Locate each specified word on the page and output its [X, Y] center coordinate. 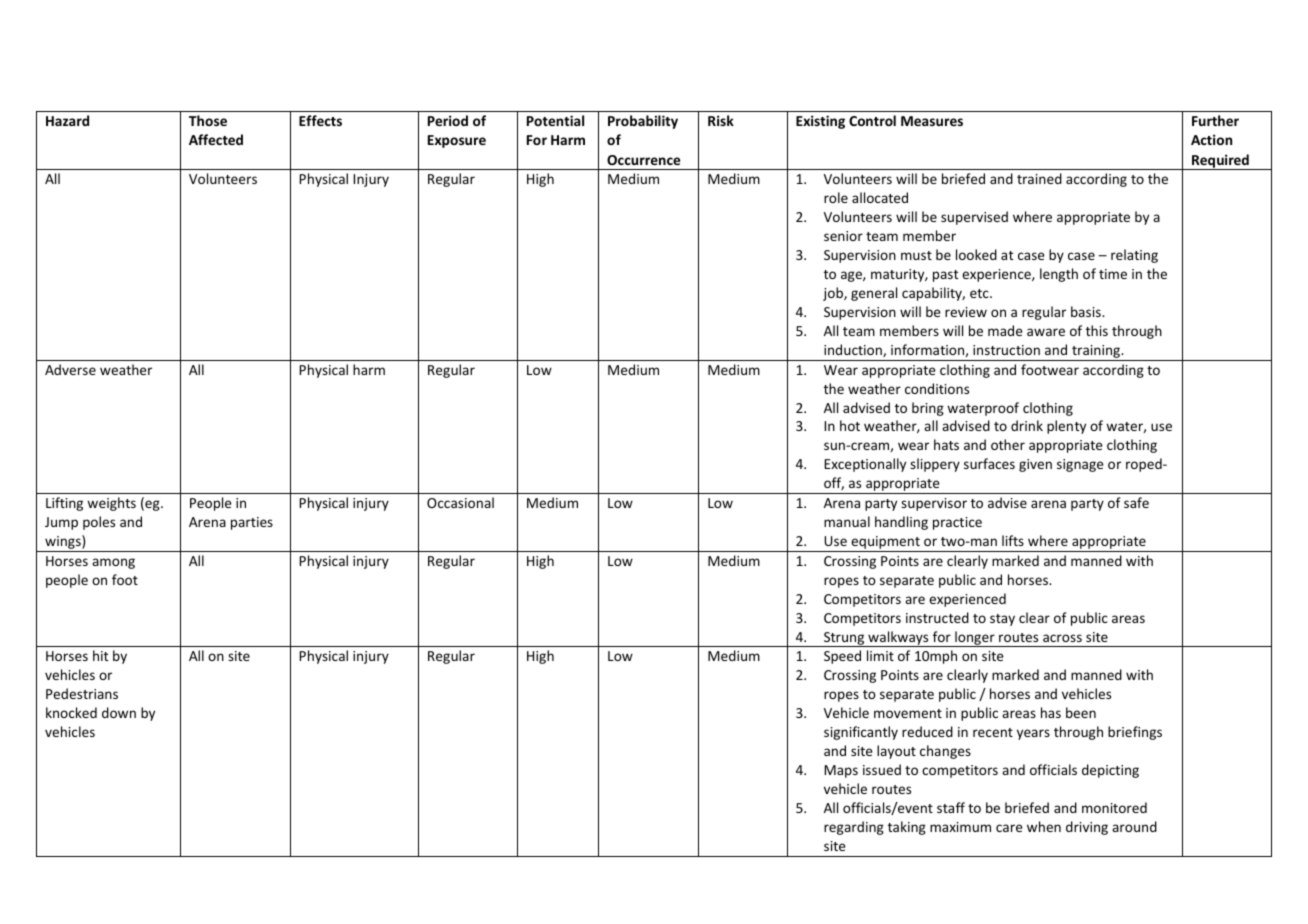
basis [1087, 311]
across [1062, 638]
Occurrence [643, 160]
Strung [844, 639]
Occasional [460, 502]
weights [111, 504]
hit [100, 655]
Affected [216, 139]
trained [1039, 178]
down [119, 712]
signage [1080, 465]
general [874, 294]
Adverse [70, 369]
